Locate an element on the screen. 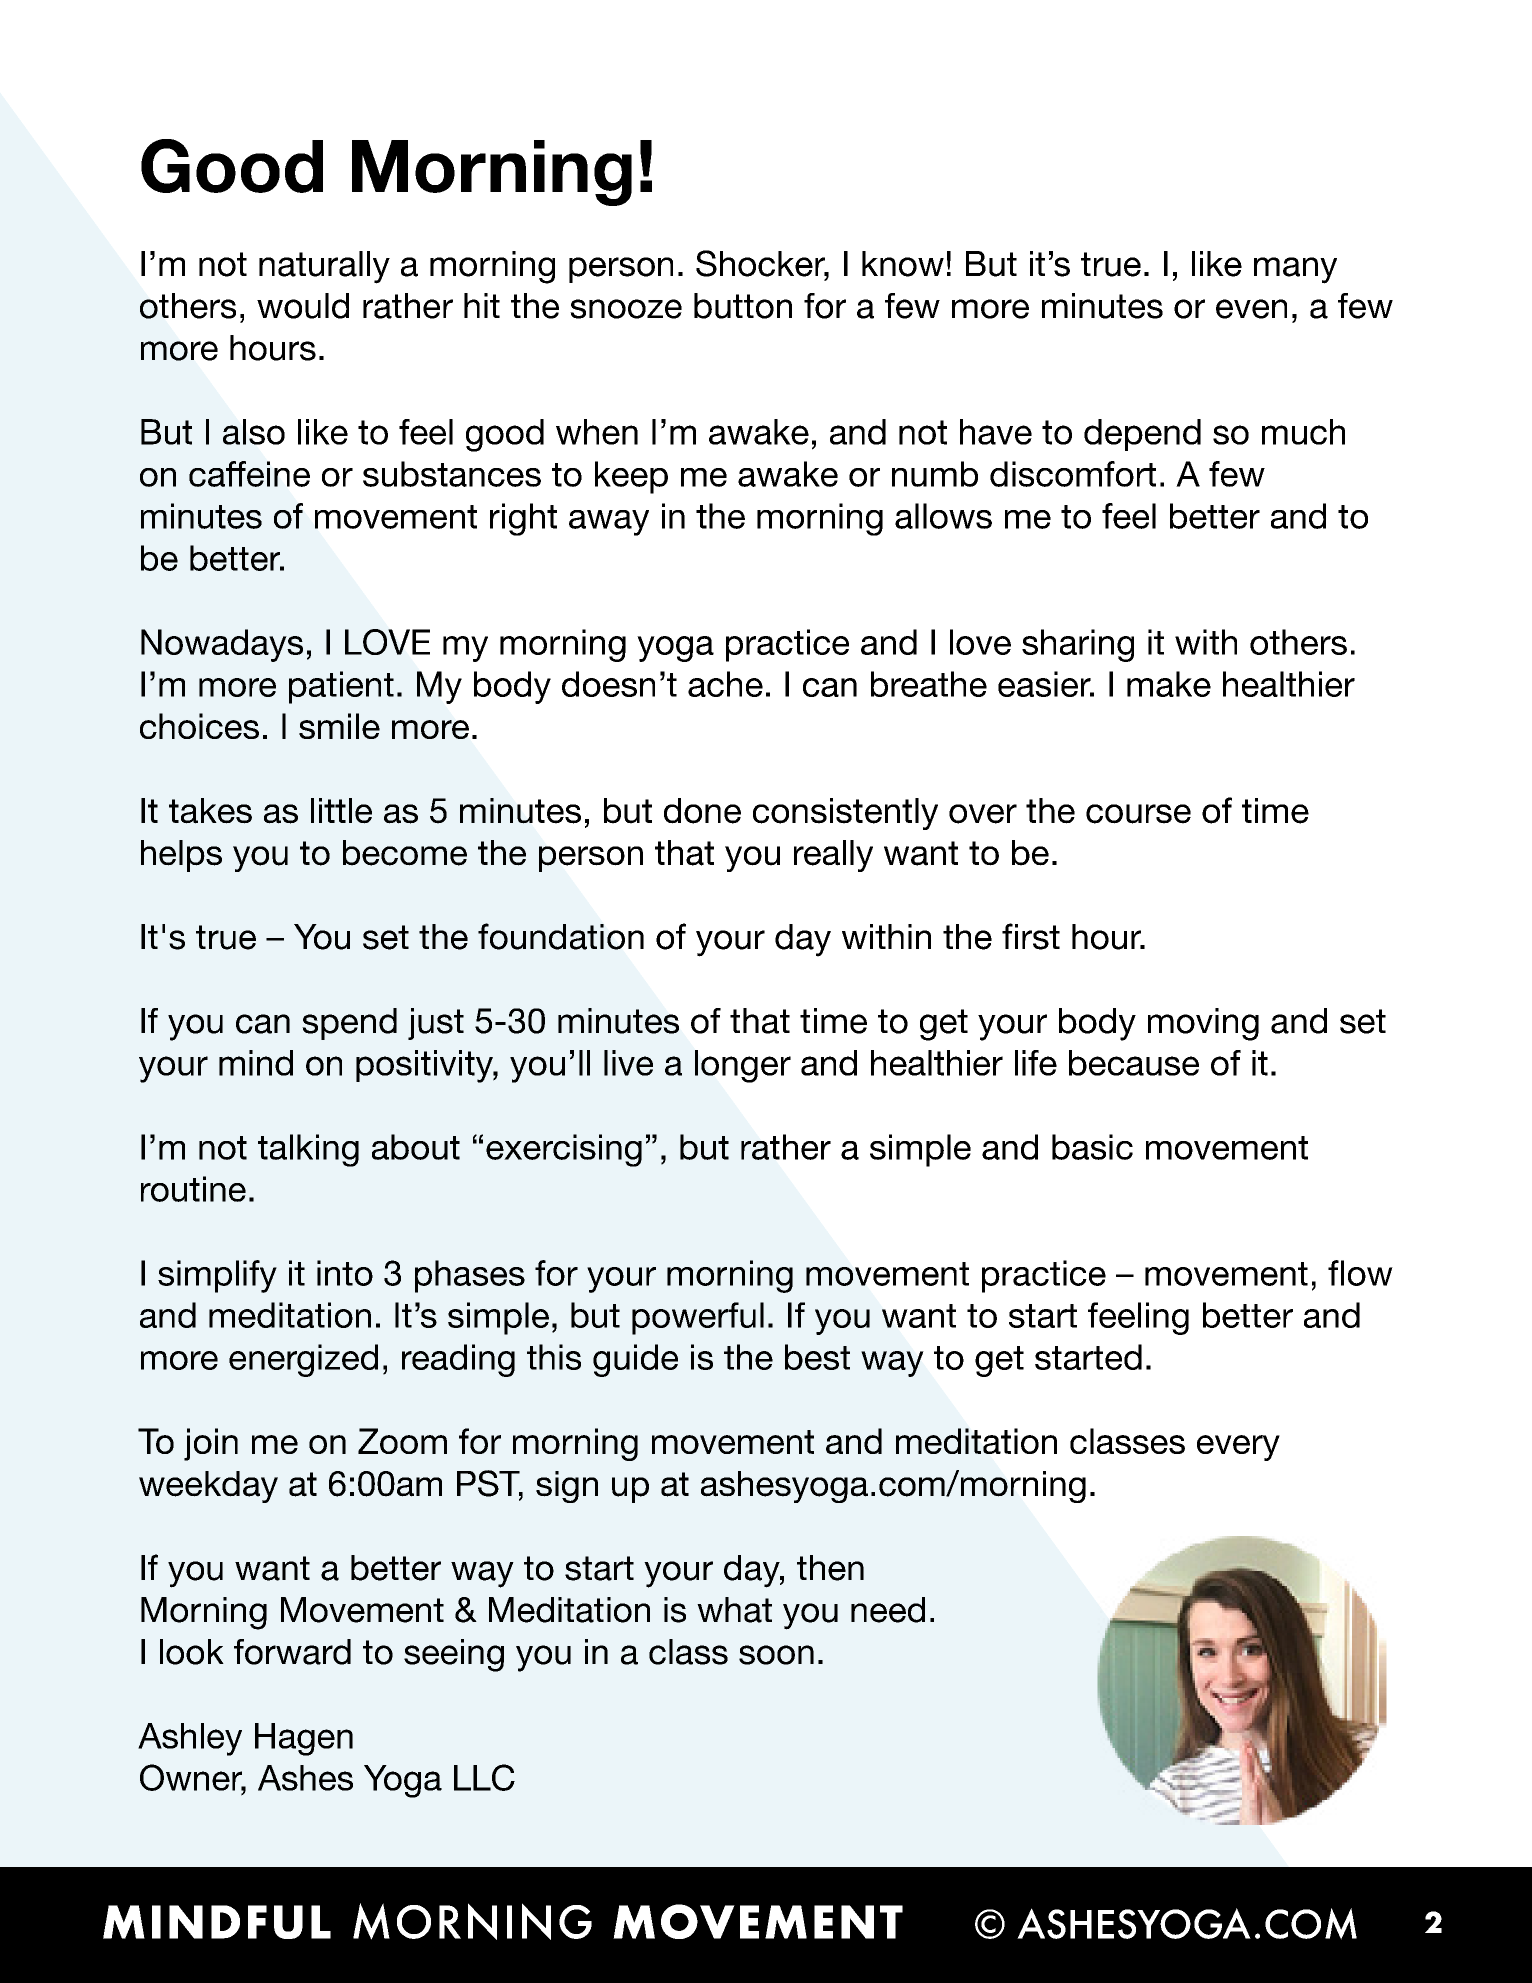  ache is located at coordinates (725, 684).
